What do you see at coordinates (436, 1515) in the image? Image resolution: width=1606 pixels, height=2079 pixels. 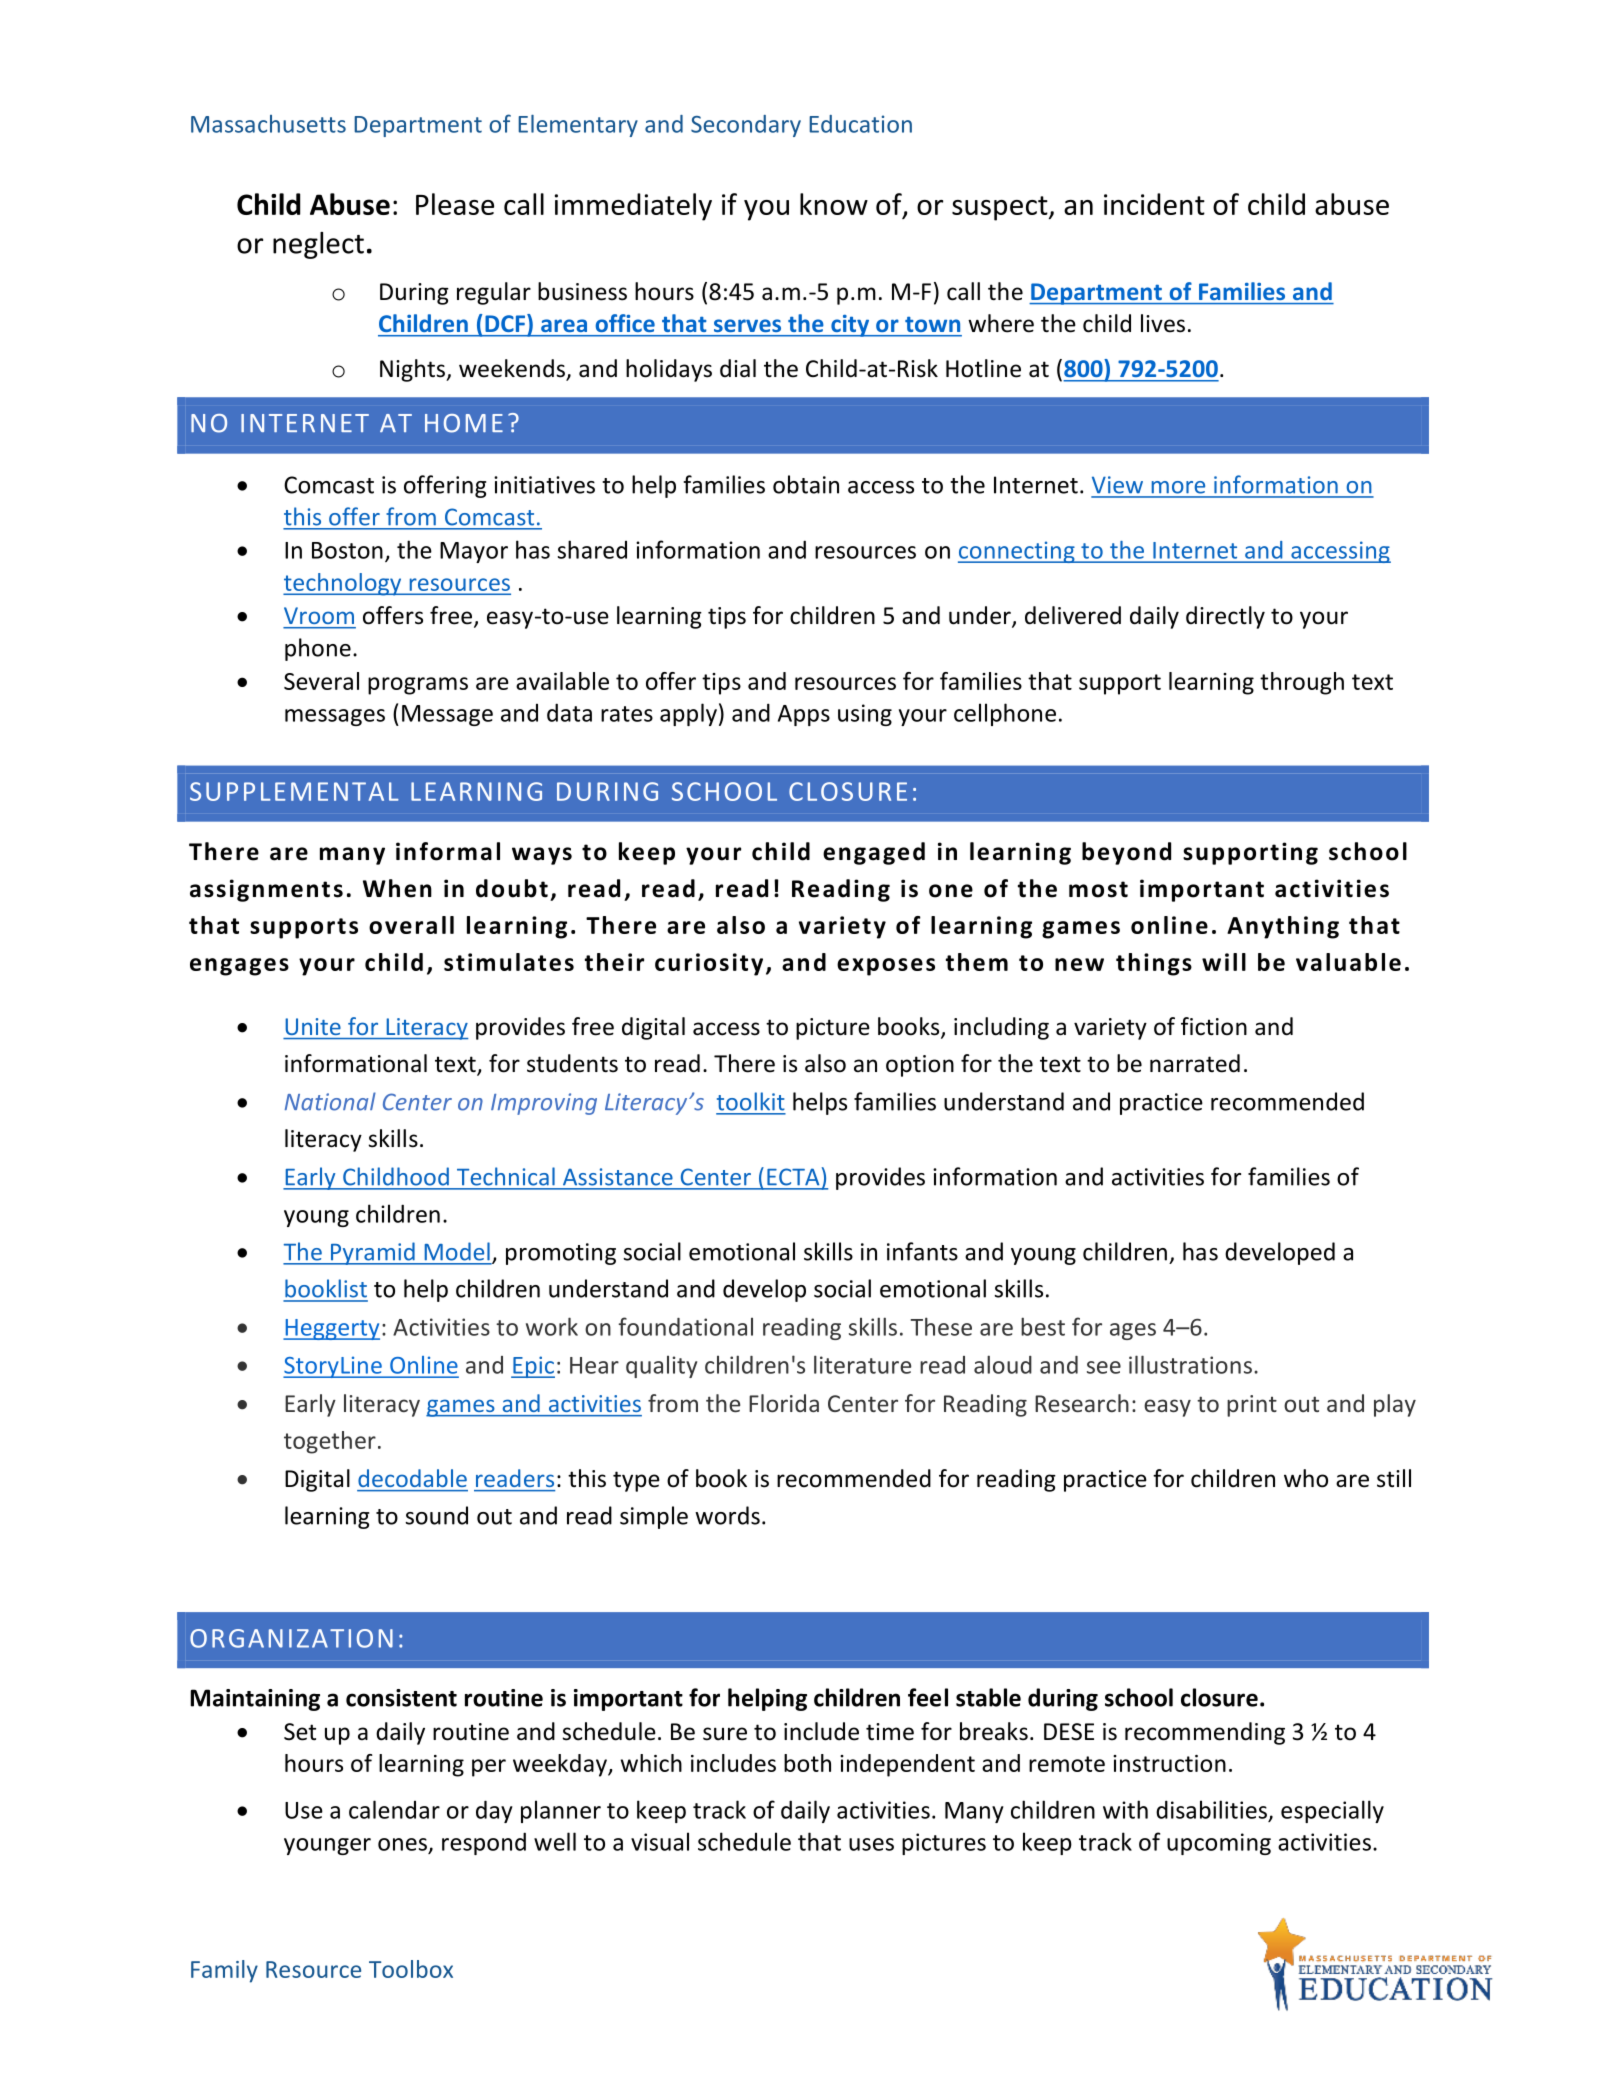 I see `sound` at bounding box center [436, 1515].
